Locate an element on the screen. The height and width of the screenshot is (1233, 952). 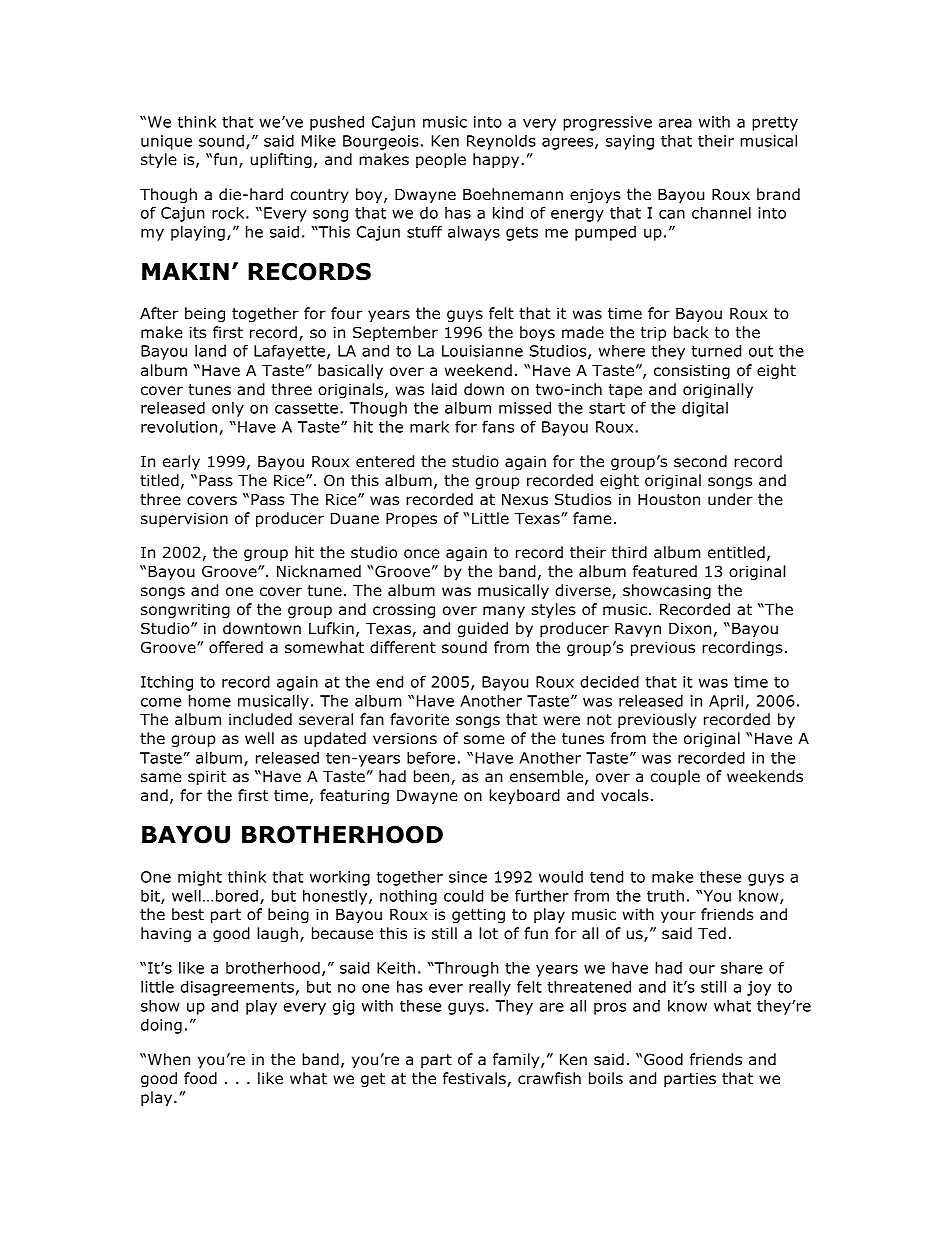
Dixon is located at coordinates (690, 628).
